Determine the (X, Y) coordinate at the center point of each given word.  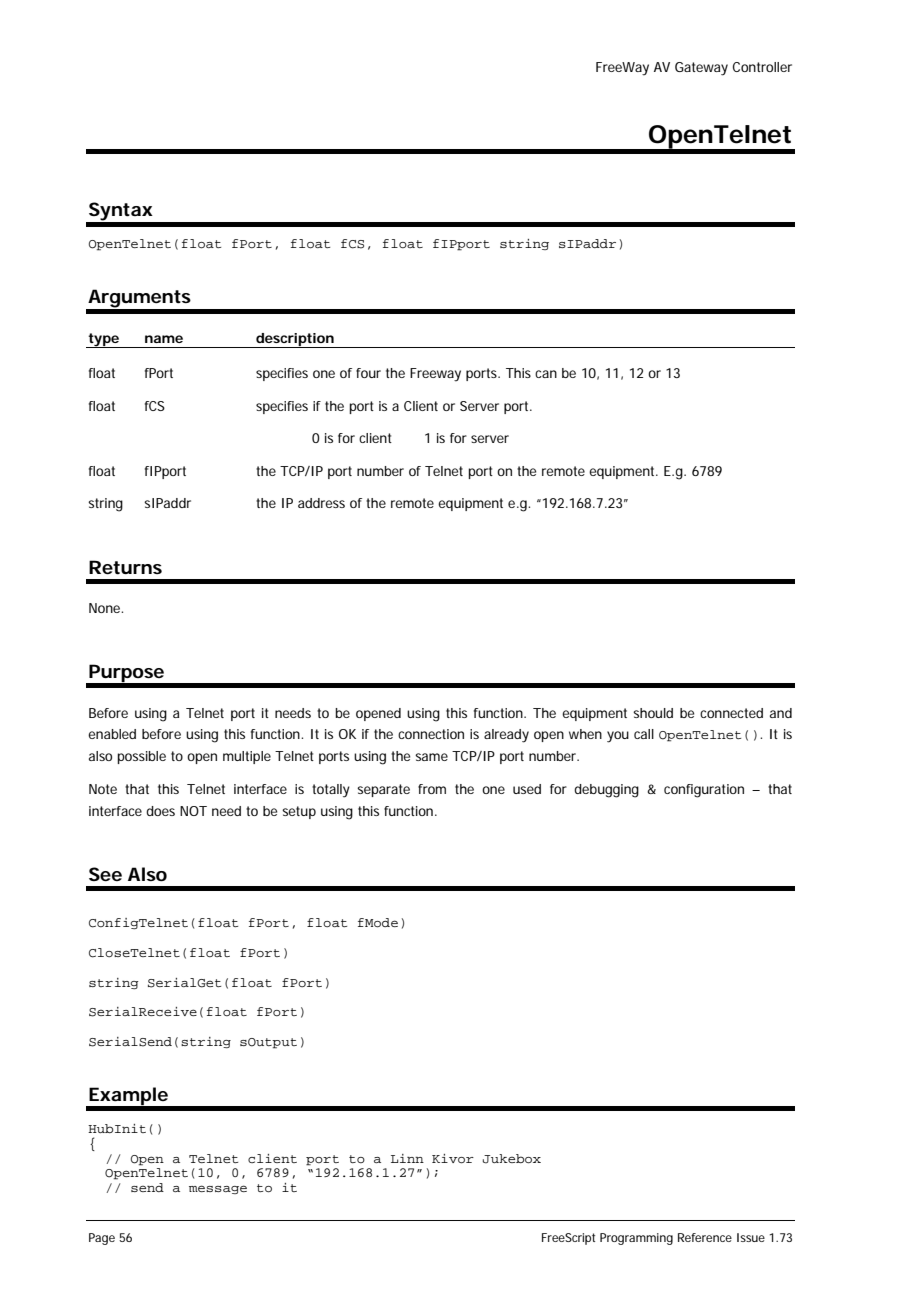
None (106, 608)
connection (431, 734)
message (218, 1189)
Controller (762, 67)
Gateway (701, 69)
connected (731, 713)
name (164, 339)
